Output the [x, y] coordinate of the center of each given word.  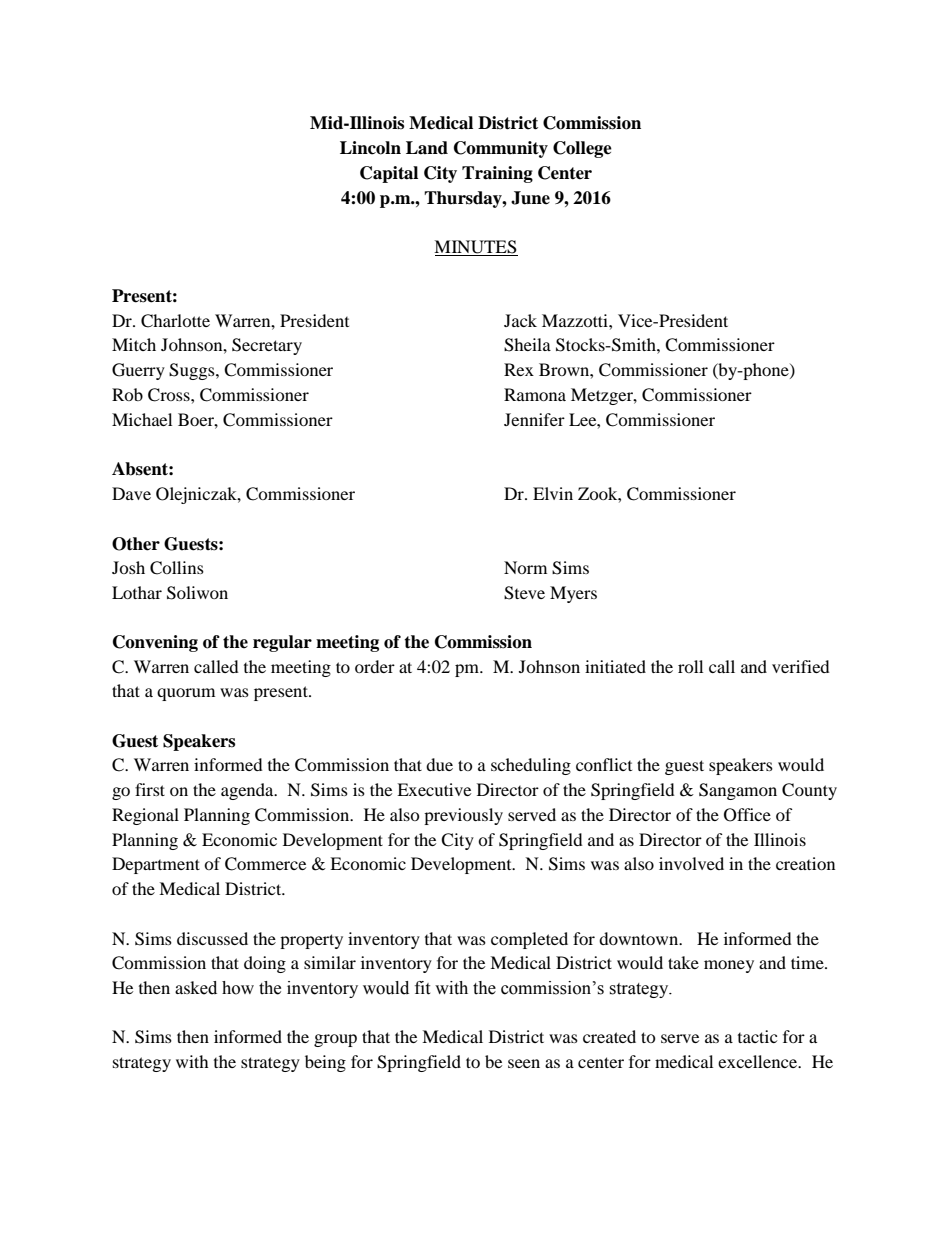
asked [196, 988]
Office [747, 815]
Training [497, 174]
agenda [248, 791]
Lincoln [370, 148]
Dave [131, 493]
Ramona [535, 394]
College [582, 149]
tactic [757, 1036]
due [439, 764]
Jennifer [534, 419]
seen [524, 1063]
